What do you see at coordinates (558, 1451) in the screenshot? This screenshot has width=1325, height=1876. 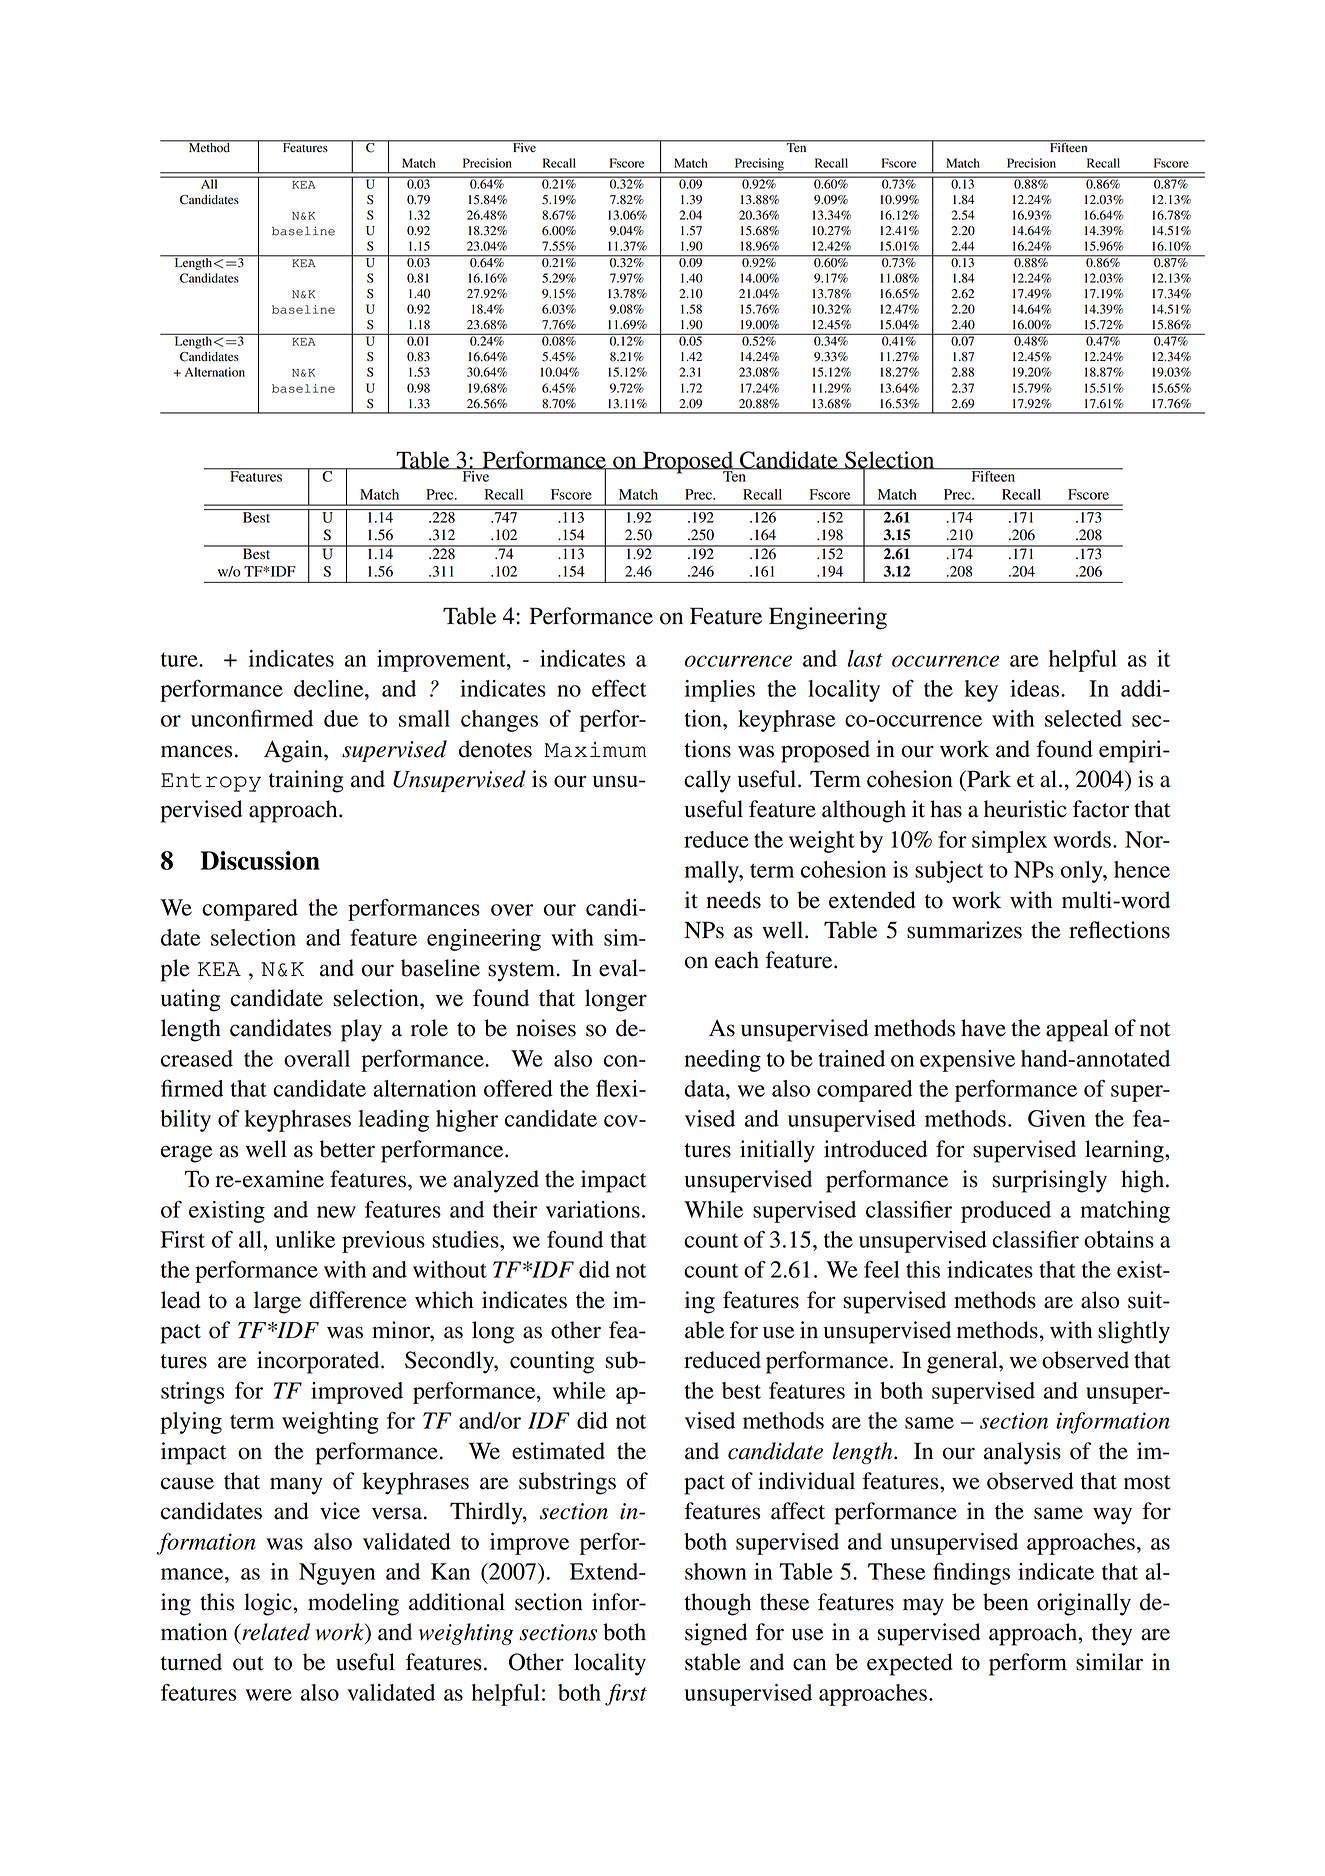 I see `estimated` at bounding box center [558, 1451].
